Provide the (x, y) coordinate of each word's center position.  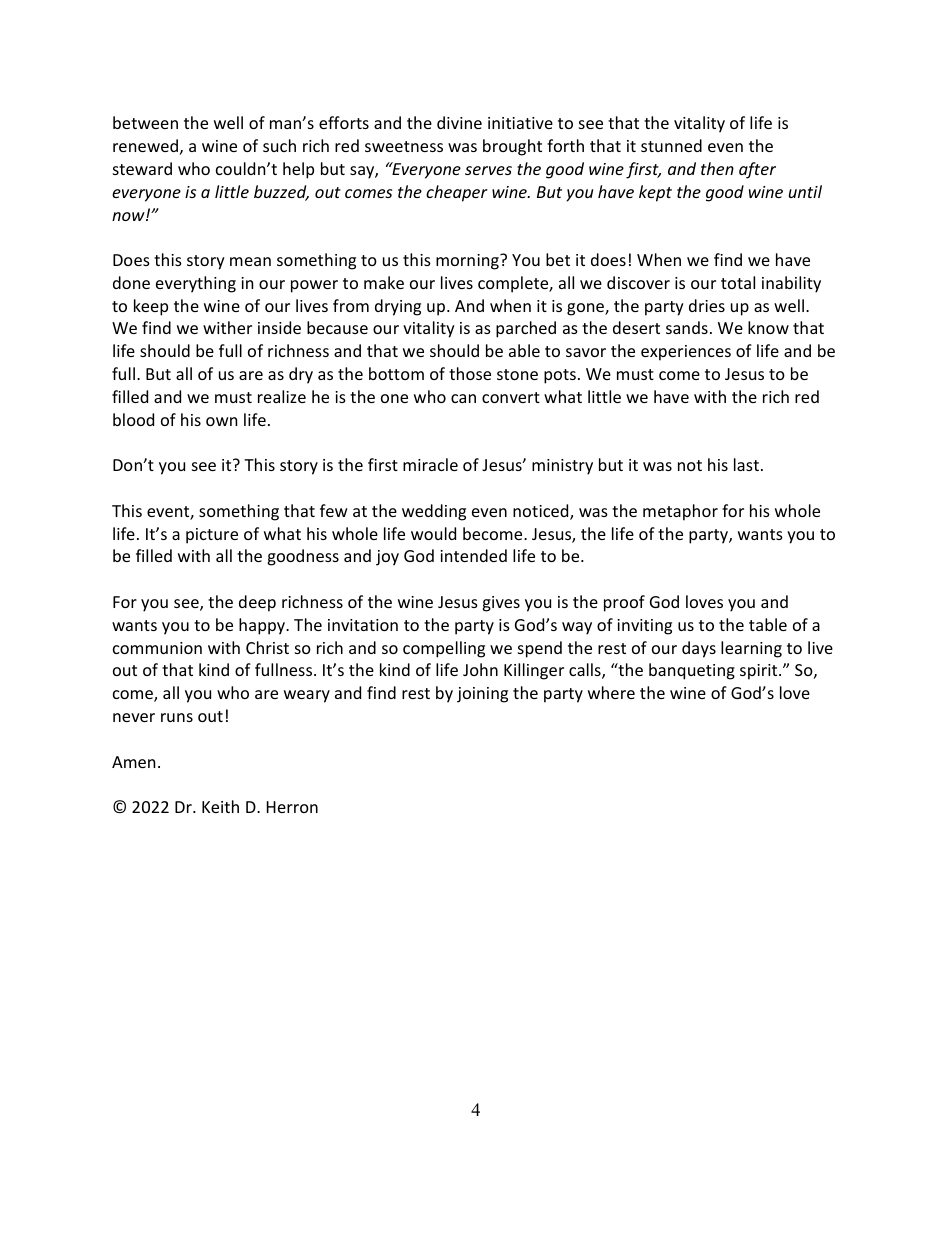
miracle (430, 464)
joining (482, 695)
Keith (220, 806)
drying (398, 307)
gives (501, 604)
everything (196, 284)
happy (263, 626)
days (699, 649)
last (746, 464)
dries (707, 305)
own (221, 421)
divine (459, 122)
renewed (145, 145)
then (717, 168)
